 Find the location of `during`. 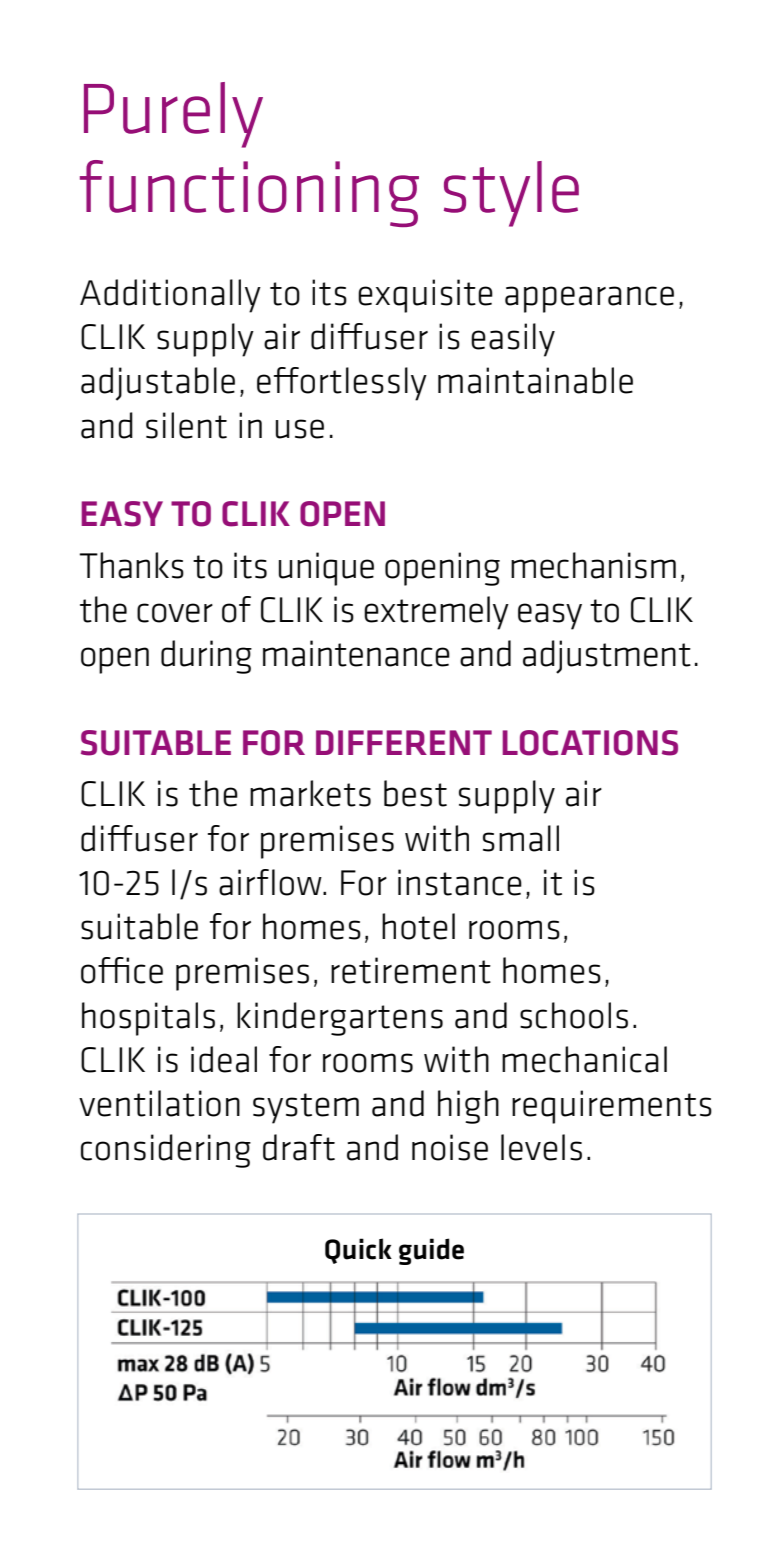

during is located at coordinates (206, 657).
